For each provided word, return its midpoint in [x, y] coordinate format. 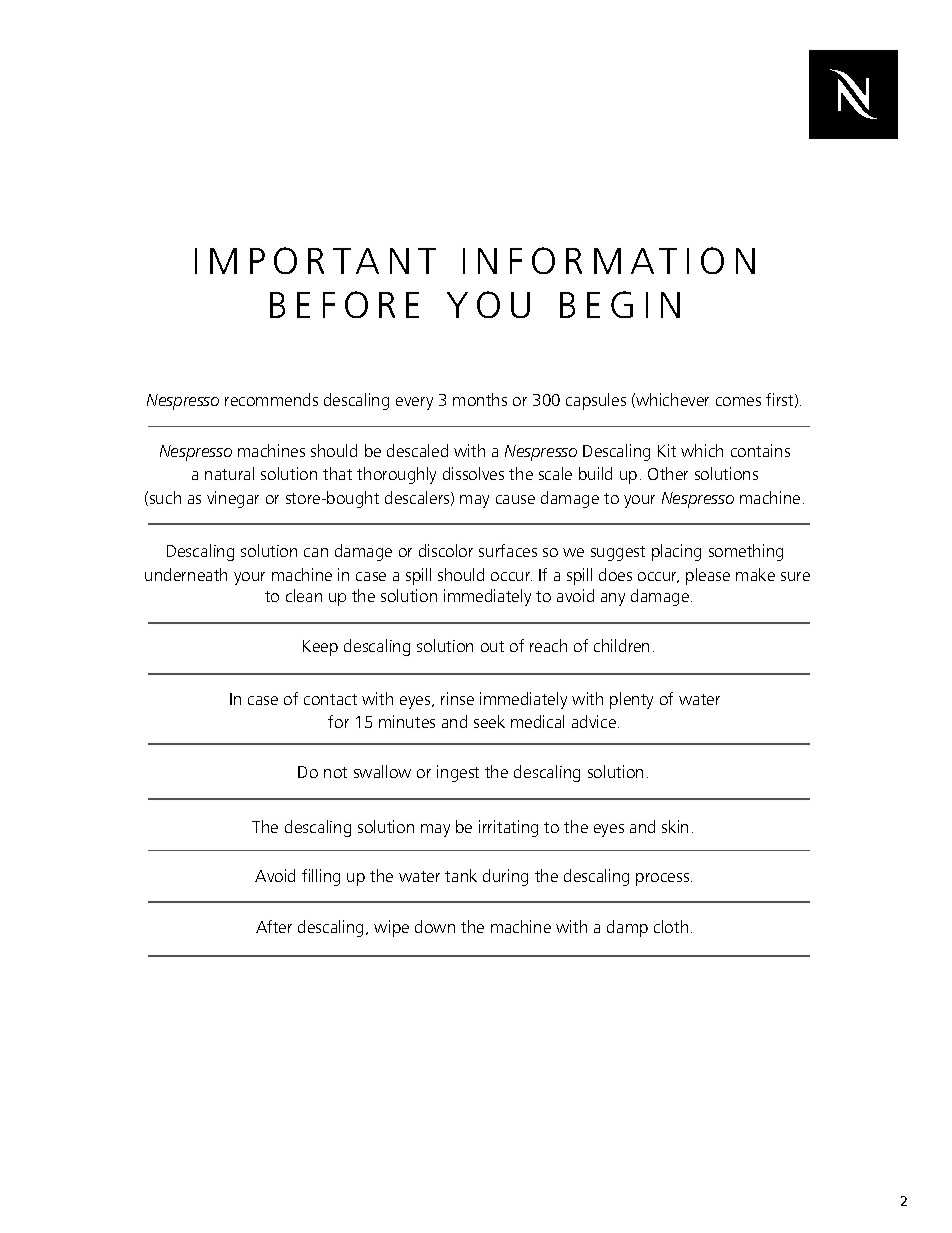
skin [675, 826]
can [316, 552]
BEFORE [344, 304]
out [492, 646]
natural [229, 473]
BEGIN [620, 304]
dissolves [473, 473]
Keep [320, 648]
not [335, 772]
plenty [631, 700]
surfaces [508, 550]
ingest [458, 773]
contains [760, 450]
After [274, 926]
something [746, 552]
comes [738, 401]
